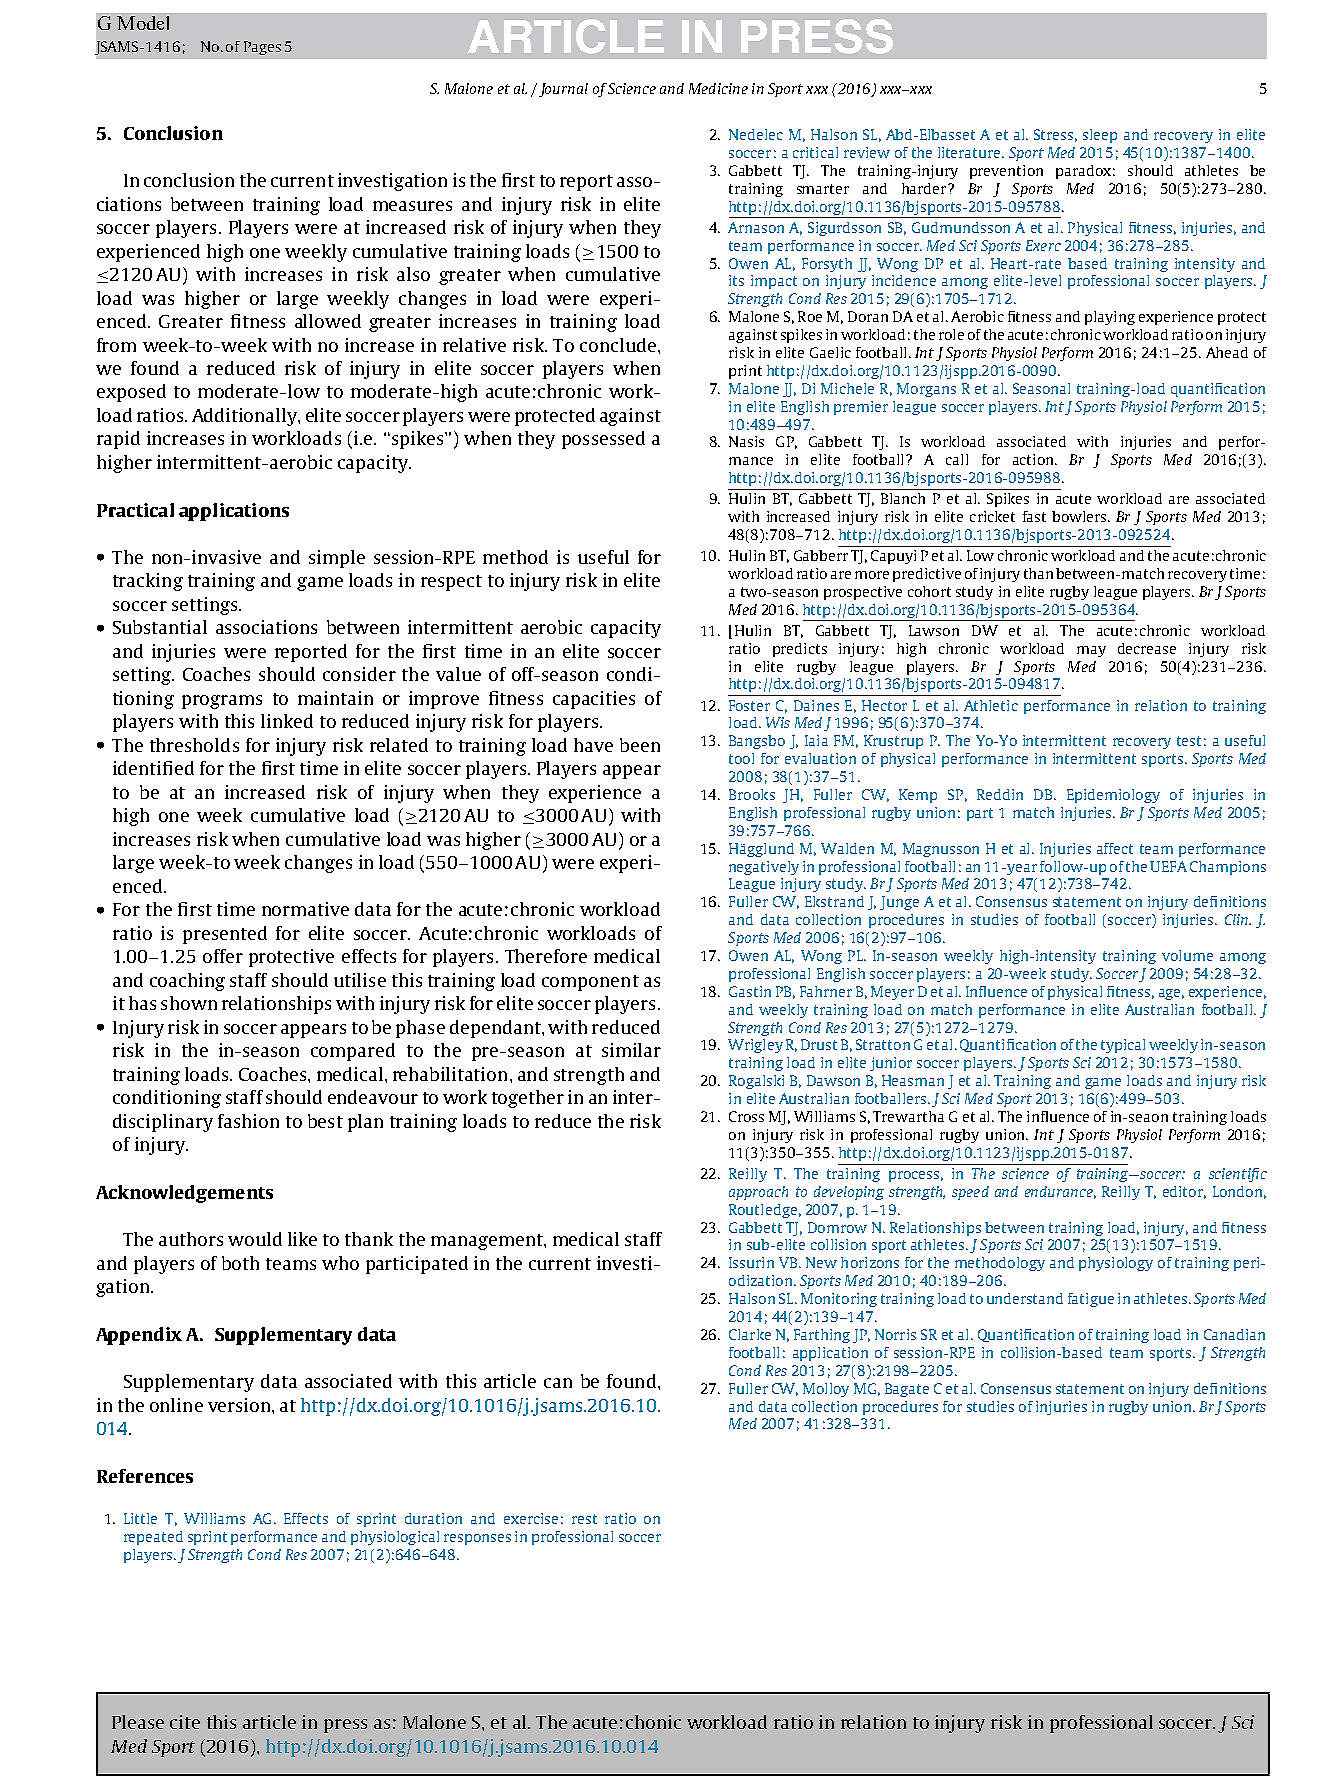  Describe the element at coordinates (135, 510) in the screenshot. I see `Practical` at that location.
